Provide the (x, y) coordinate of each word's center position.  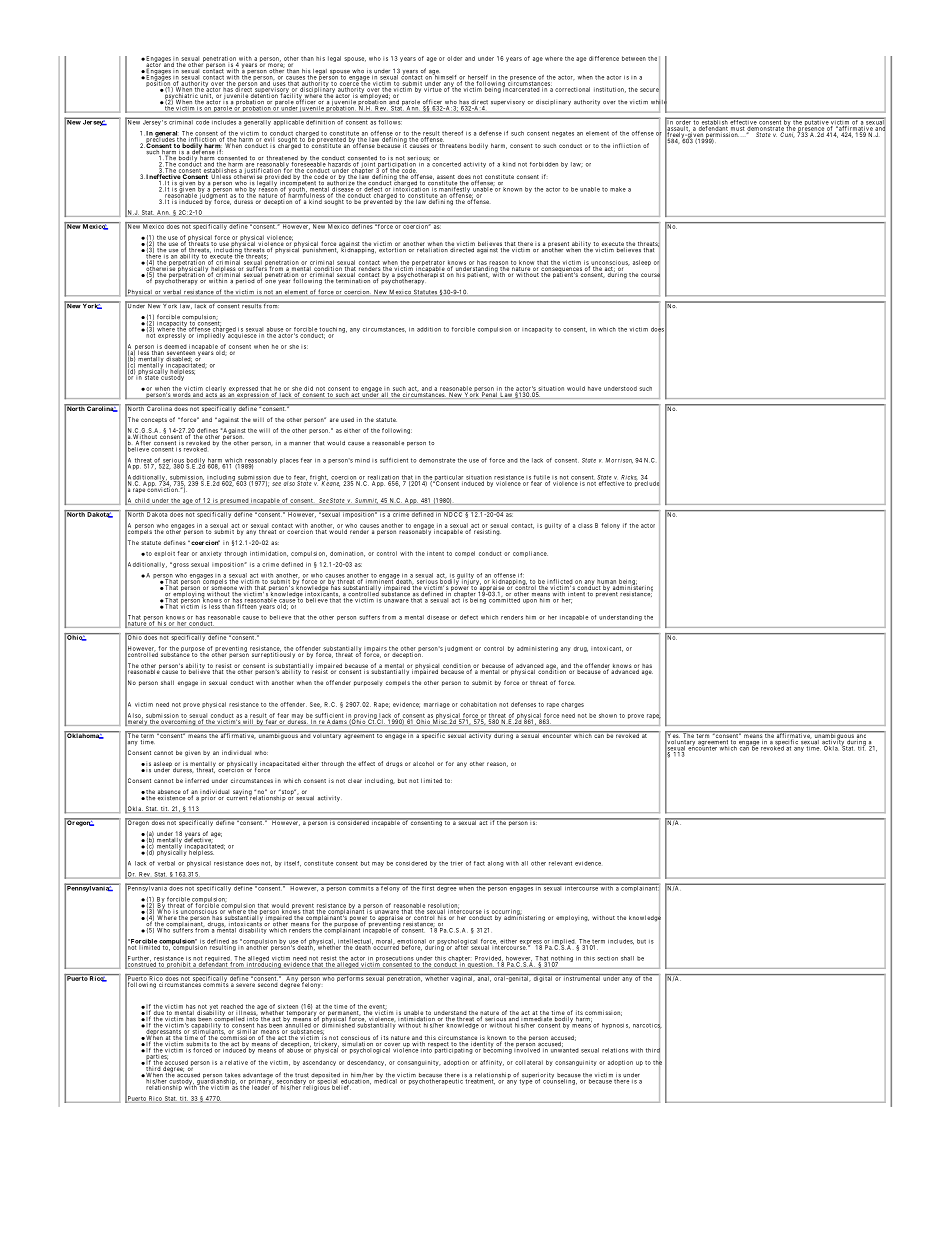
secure (650, 90)
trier (456, 863)
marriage (437, 705)
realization (383, 478)
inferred (197, 780)
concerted (446, 164)
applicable (288, 122)
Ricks (629, 478)
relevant (560, 863)
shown (608, 715)
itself (292, 864)
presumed (234, 501)
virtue (433, 88)
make (618, 189)
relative (236, 1062)
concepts (154, 420)
